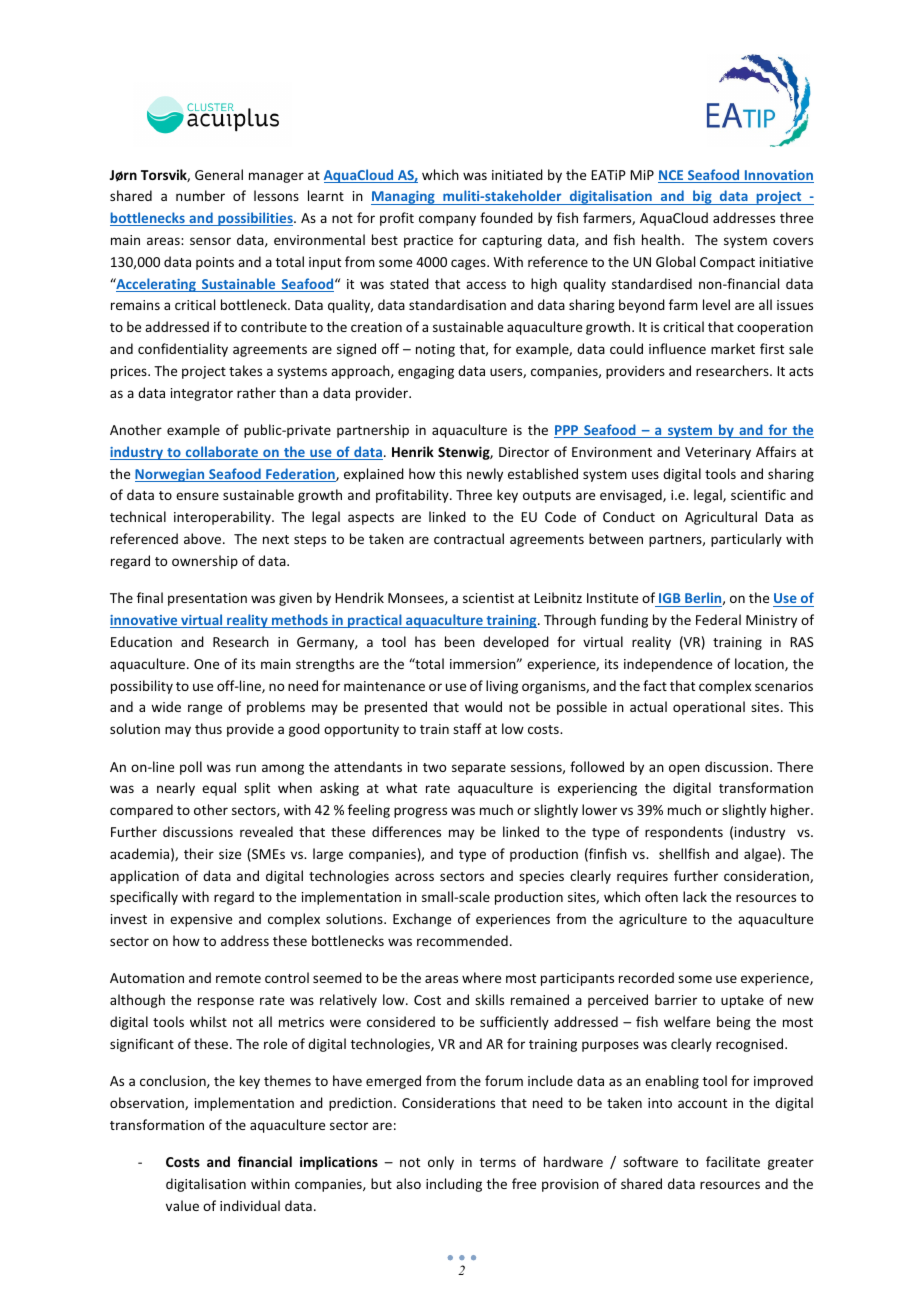 The image size is (924, 1308). Describe the element at coordinates (454, 1185) in the screenshot. I see `including` at that location.
